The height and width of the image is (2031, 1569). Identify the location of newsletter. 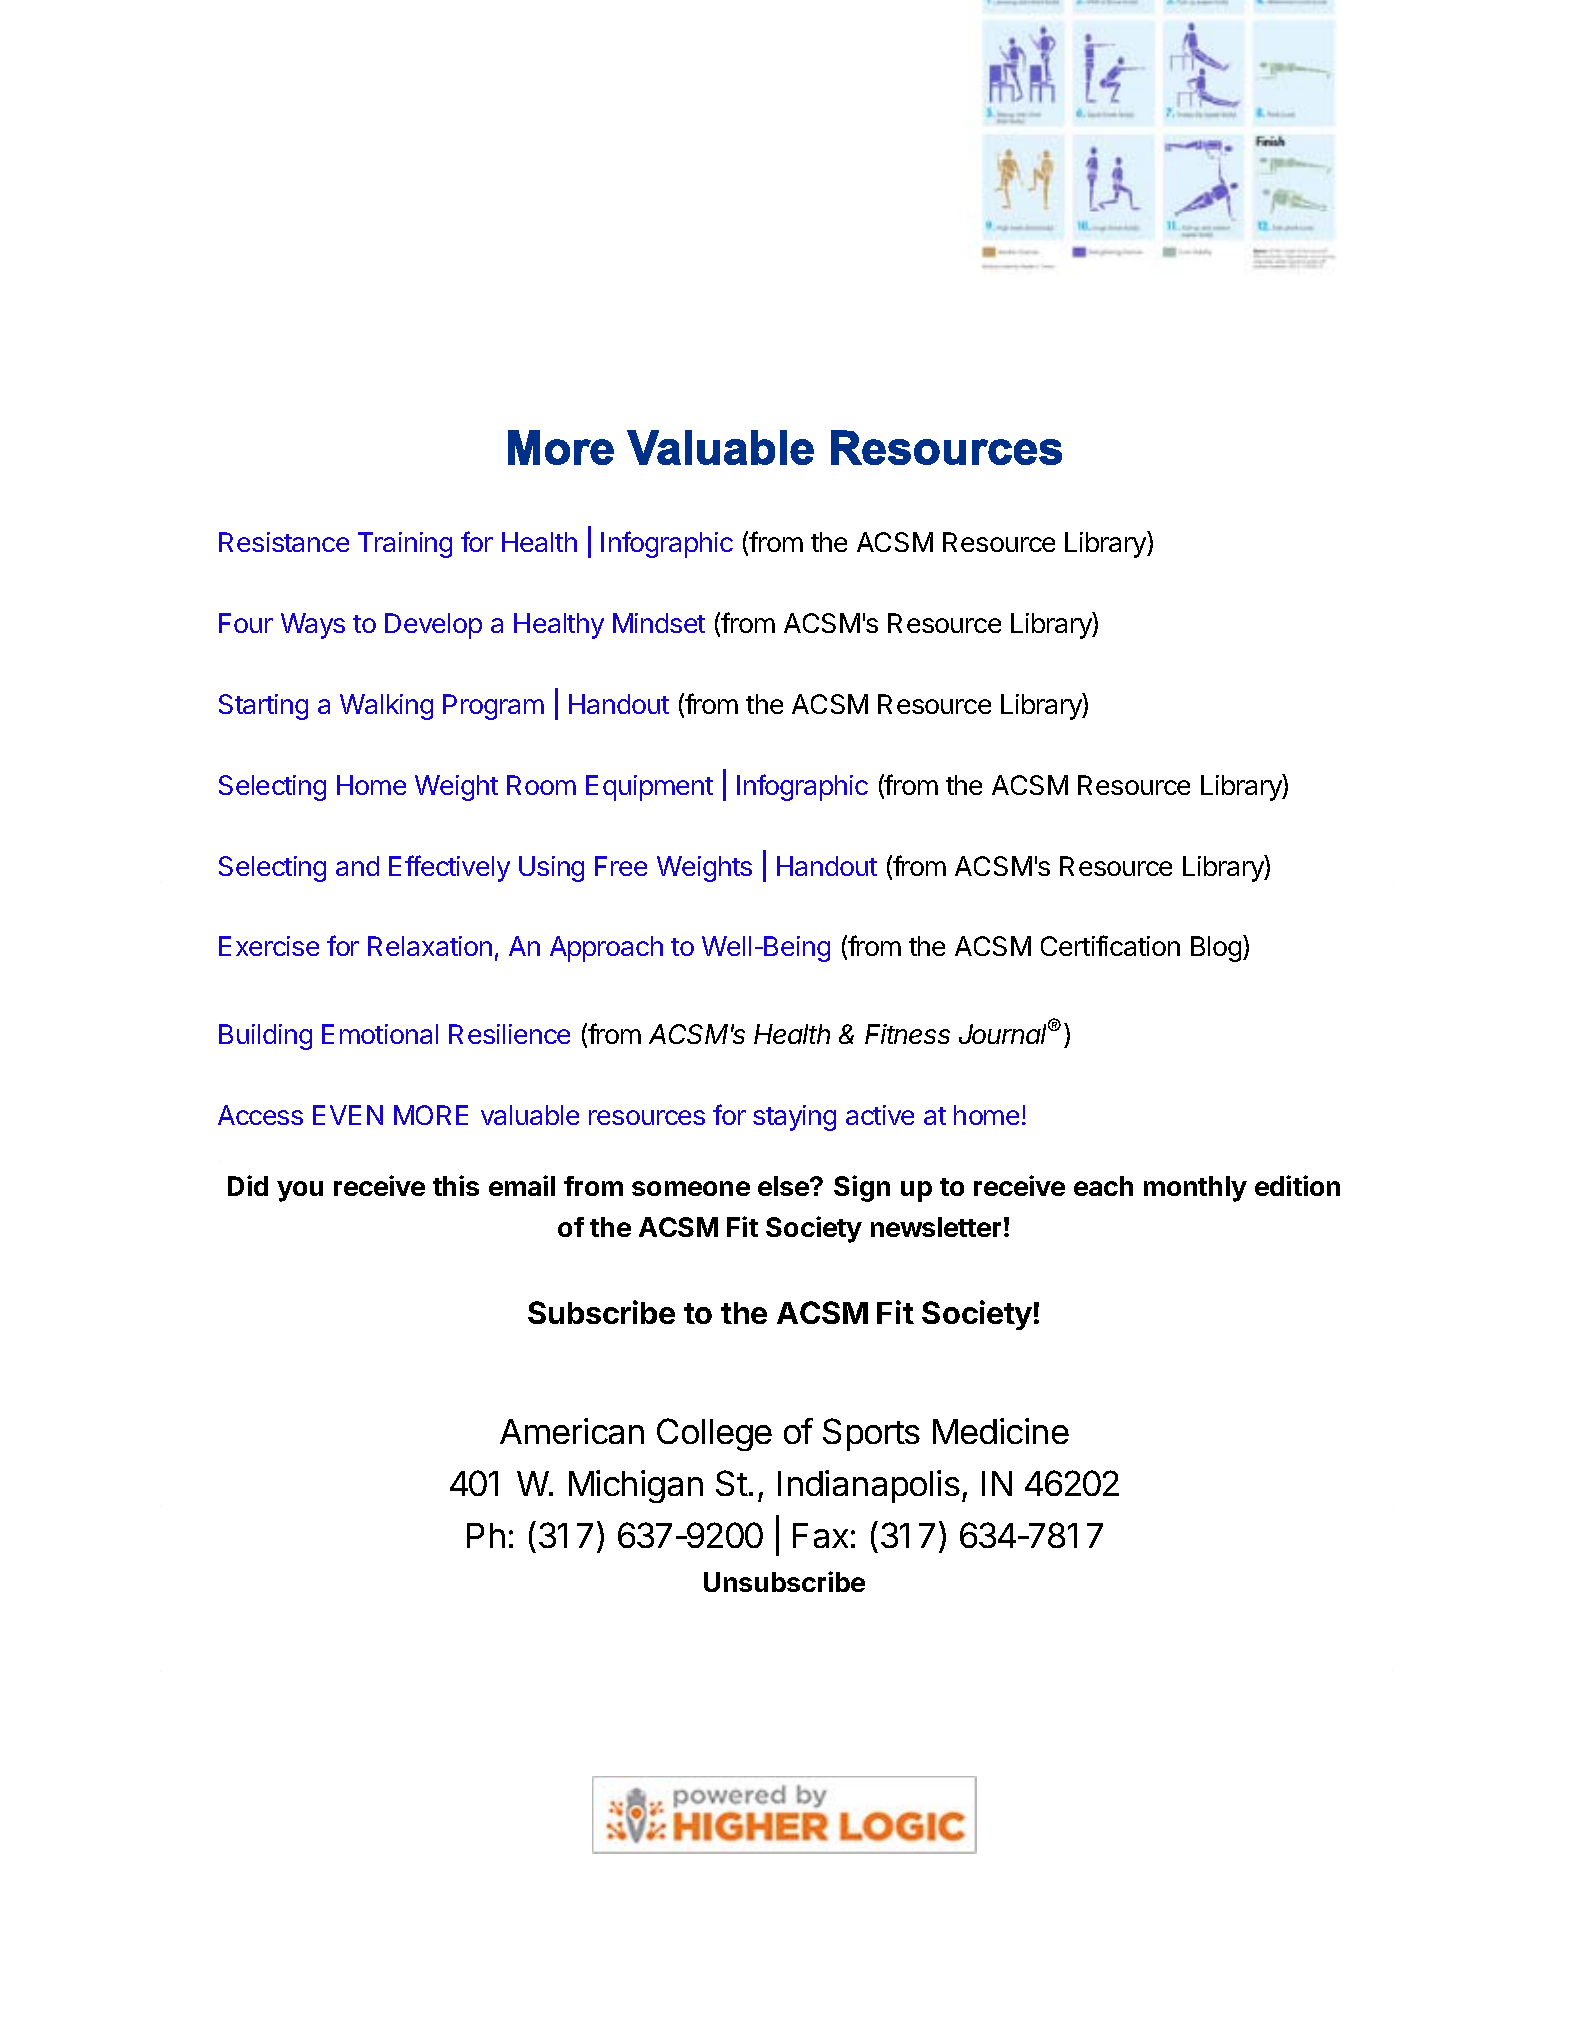
(936, 1227).
